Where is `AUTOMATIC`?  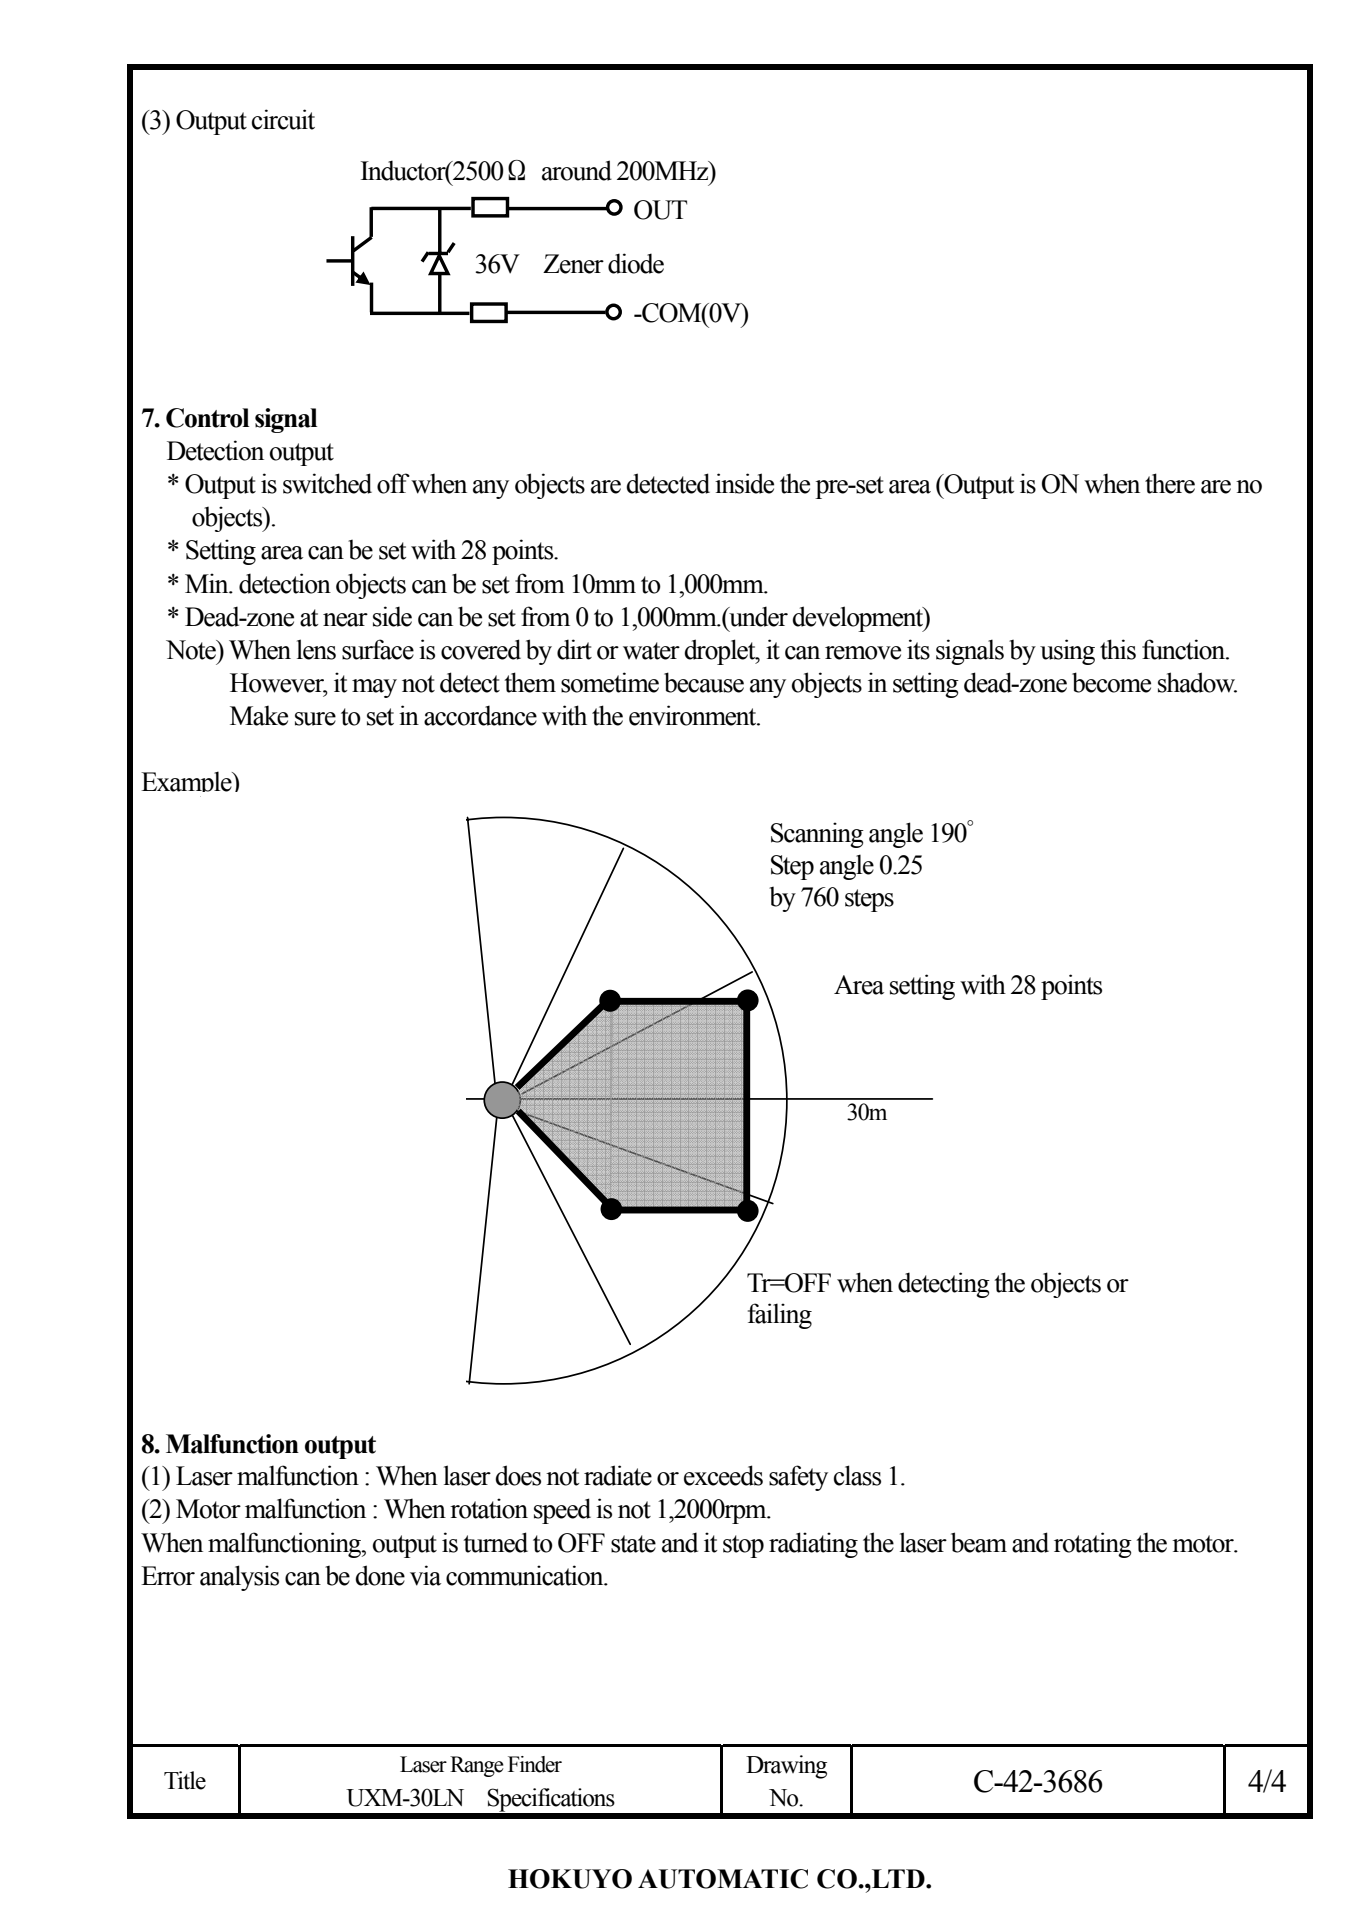 AUTOMATIC is located at coordinates (723, 1879).
